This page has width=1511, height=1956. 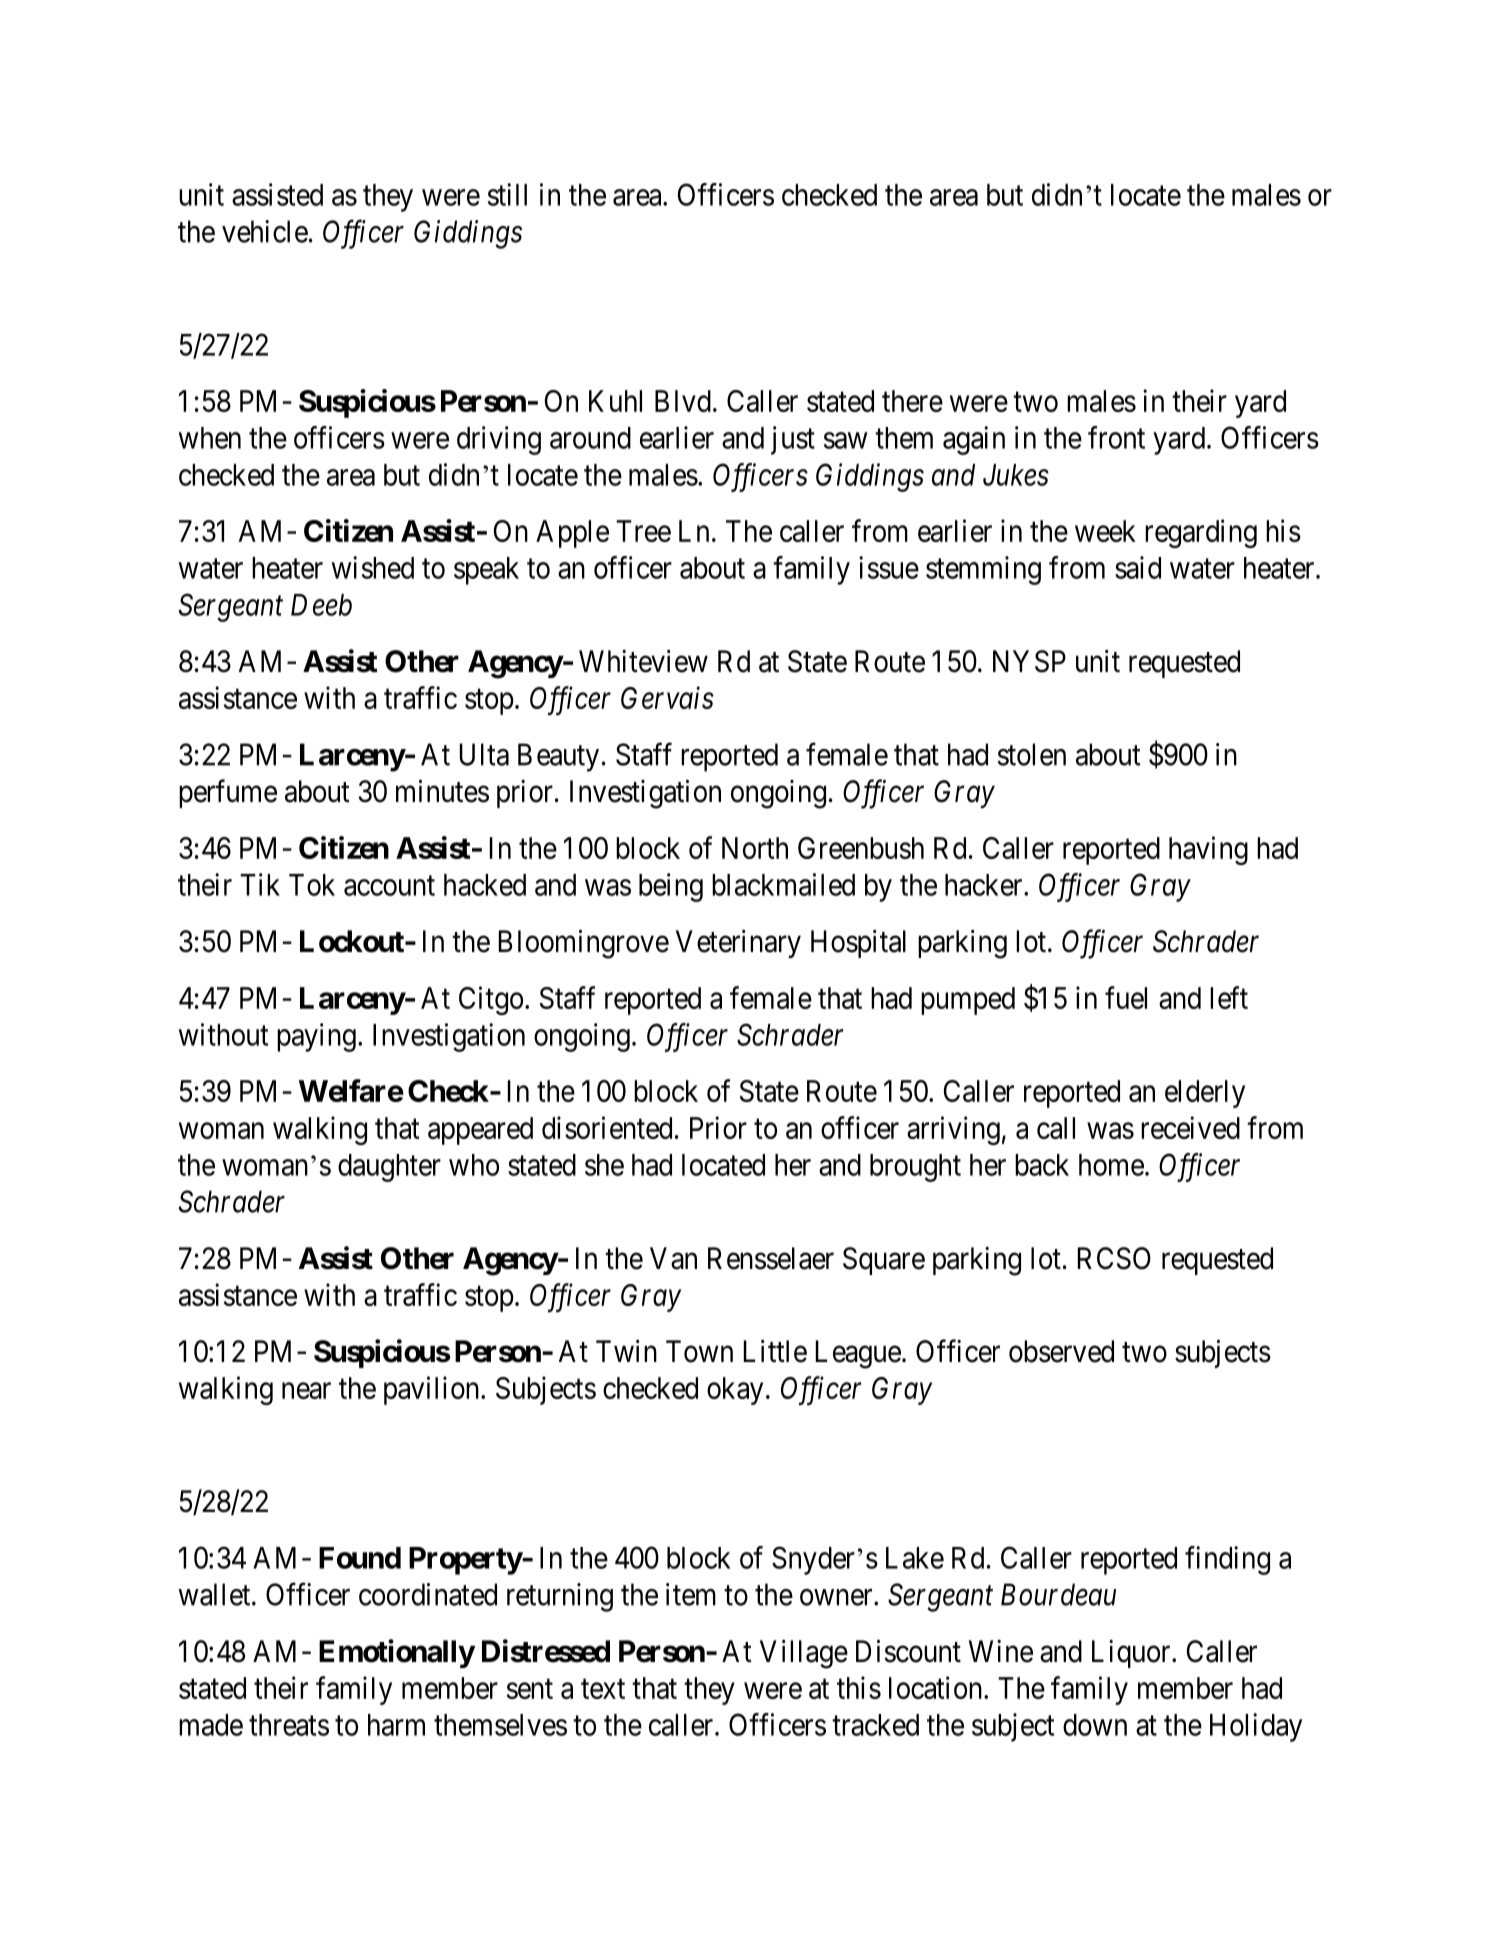 I want to click on Veterinary, so click(x=738, y=943).
